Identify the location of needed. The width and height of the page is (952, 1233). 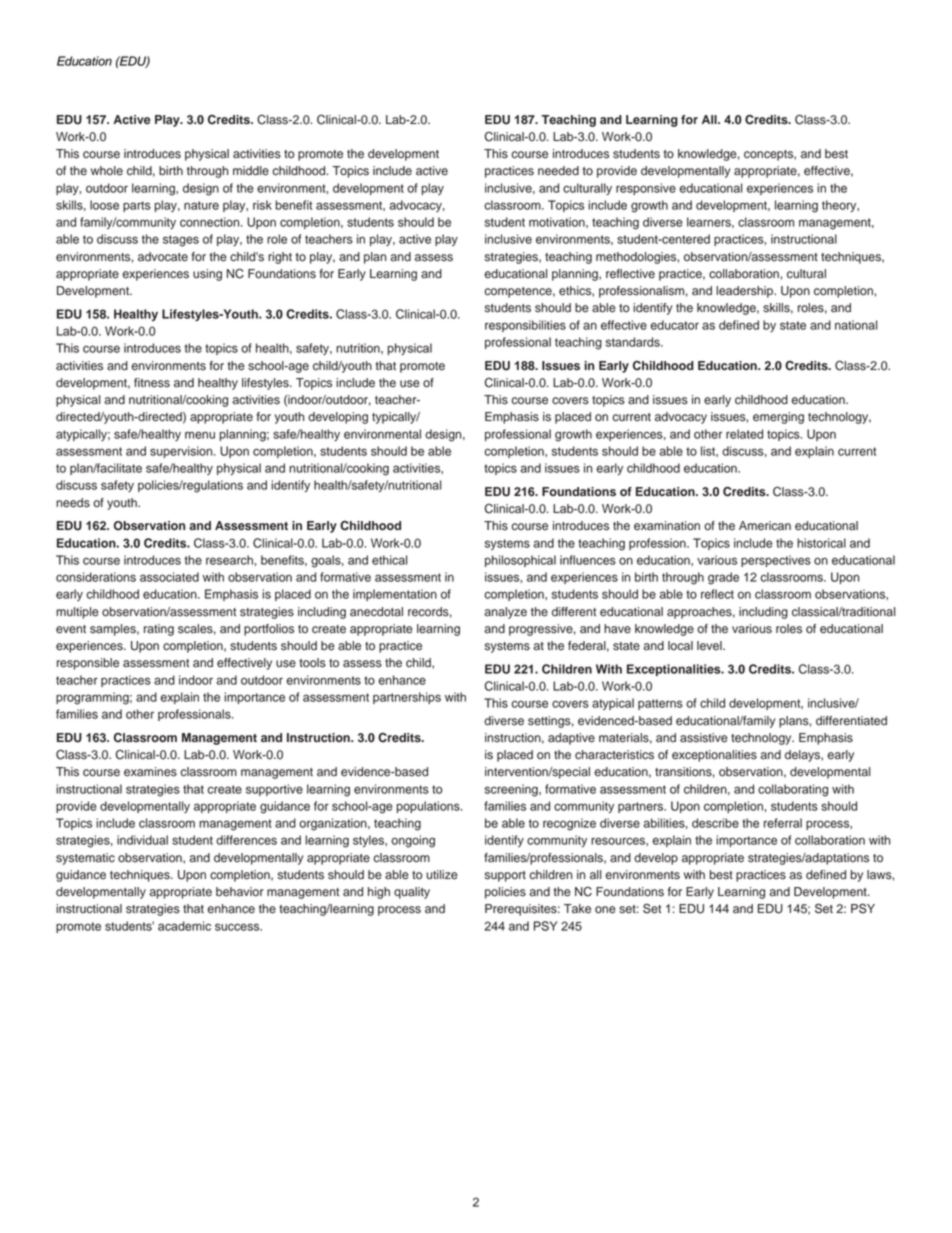
(558, 171).
